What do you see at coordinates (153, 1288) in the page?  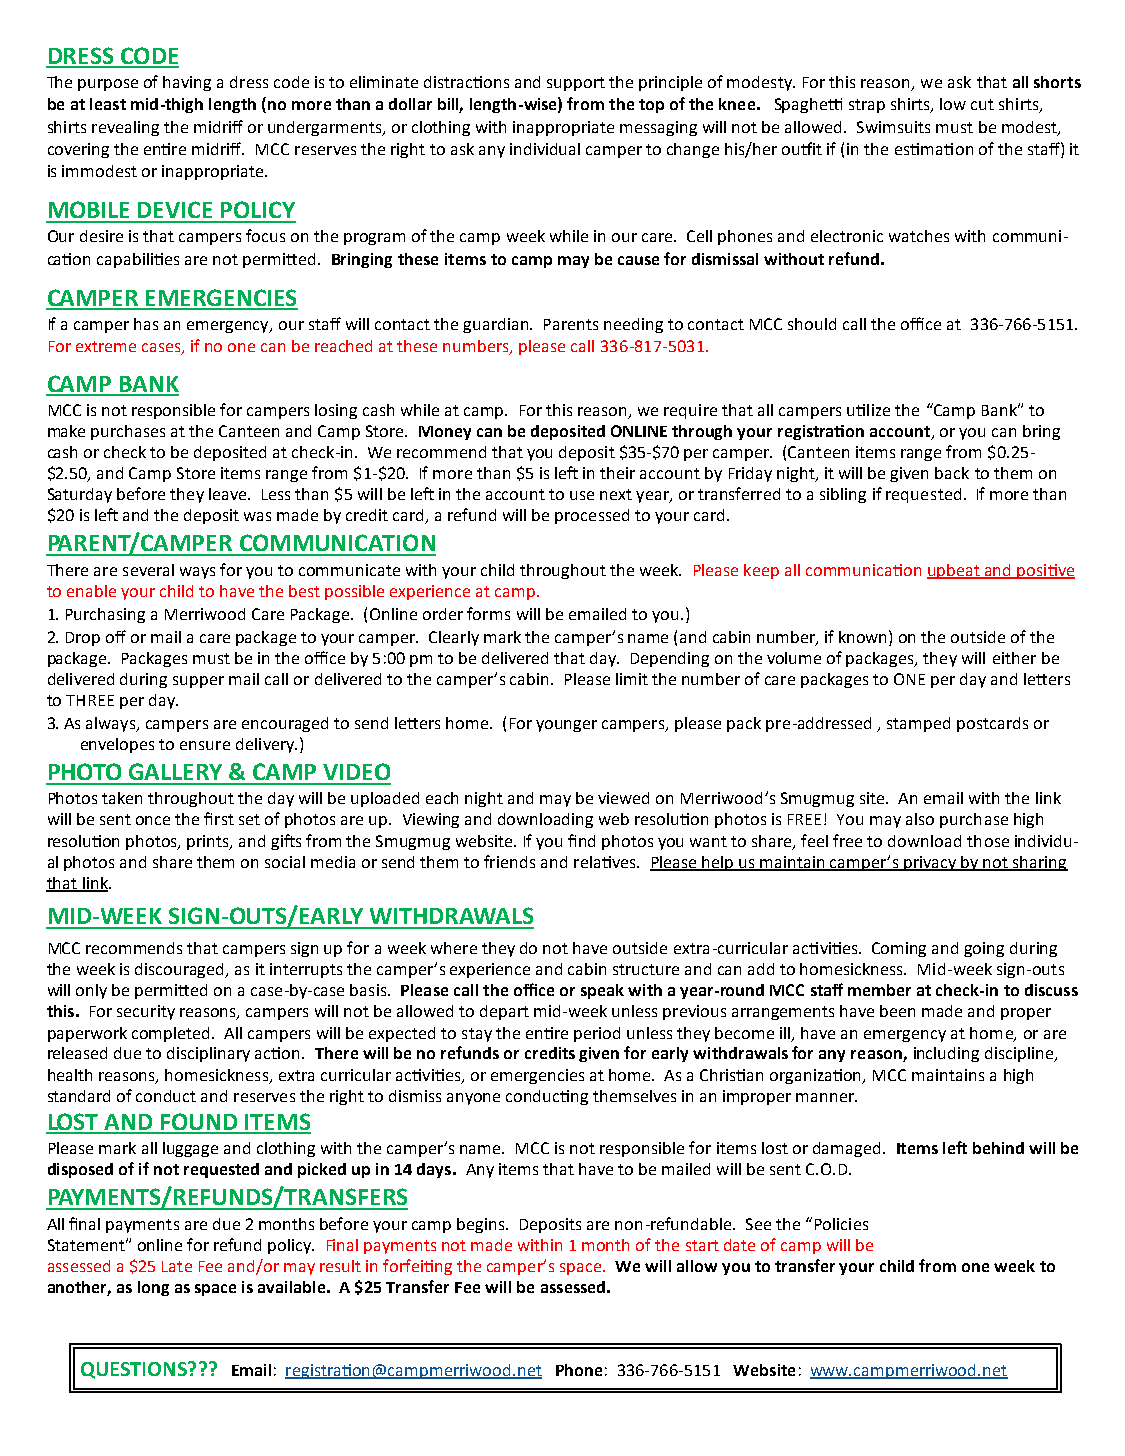 I see `long` at bounding box center [153, 1288].
